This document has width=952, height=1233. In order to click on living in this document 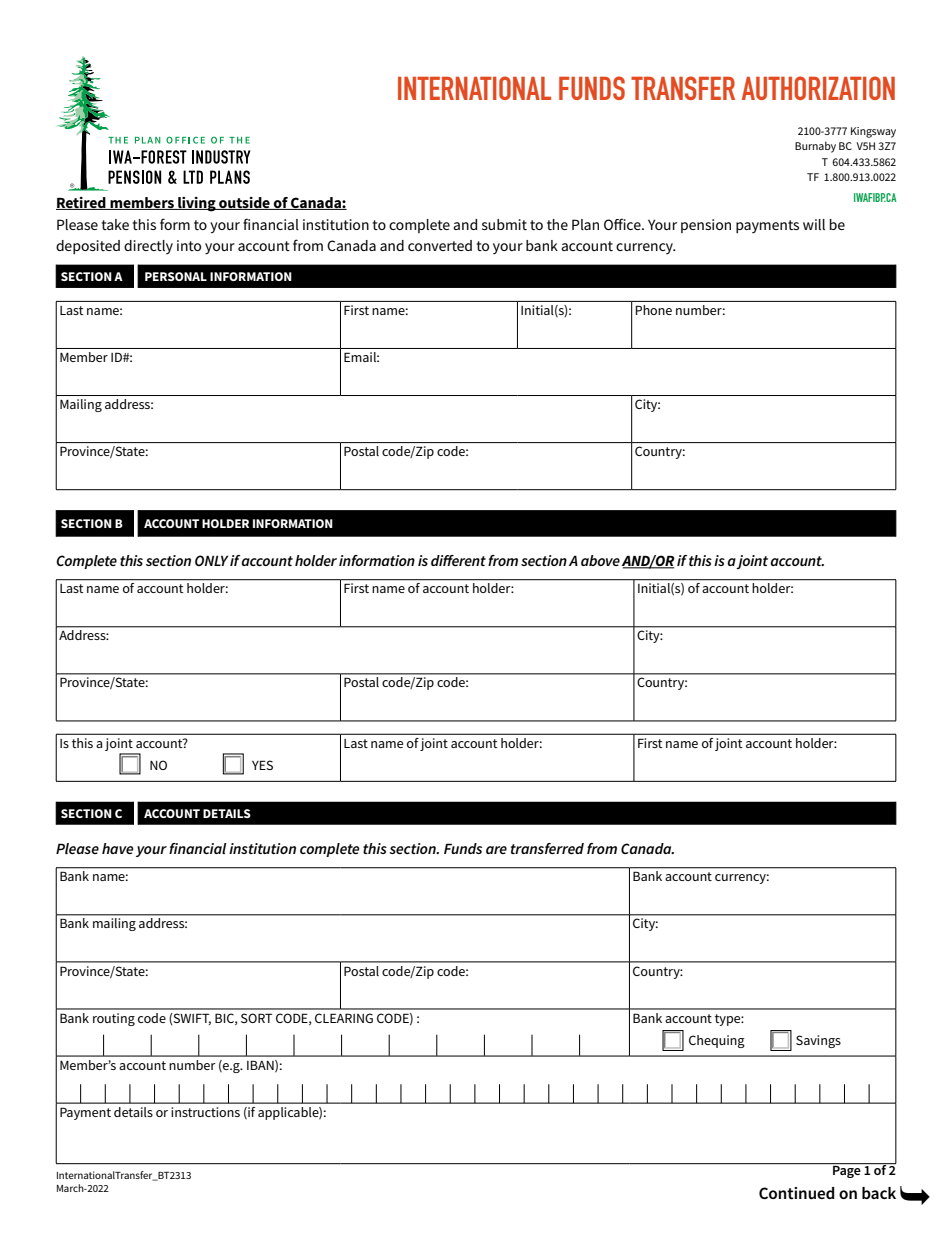, I will do `click(197, 204)`.
